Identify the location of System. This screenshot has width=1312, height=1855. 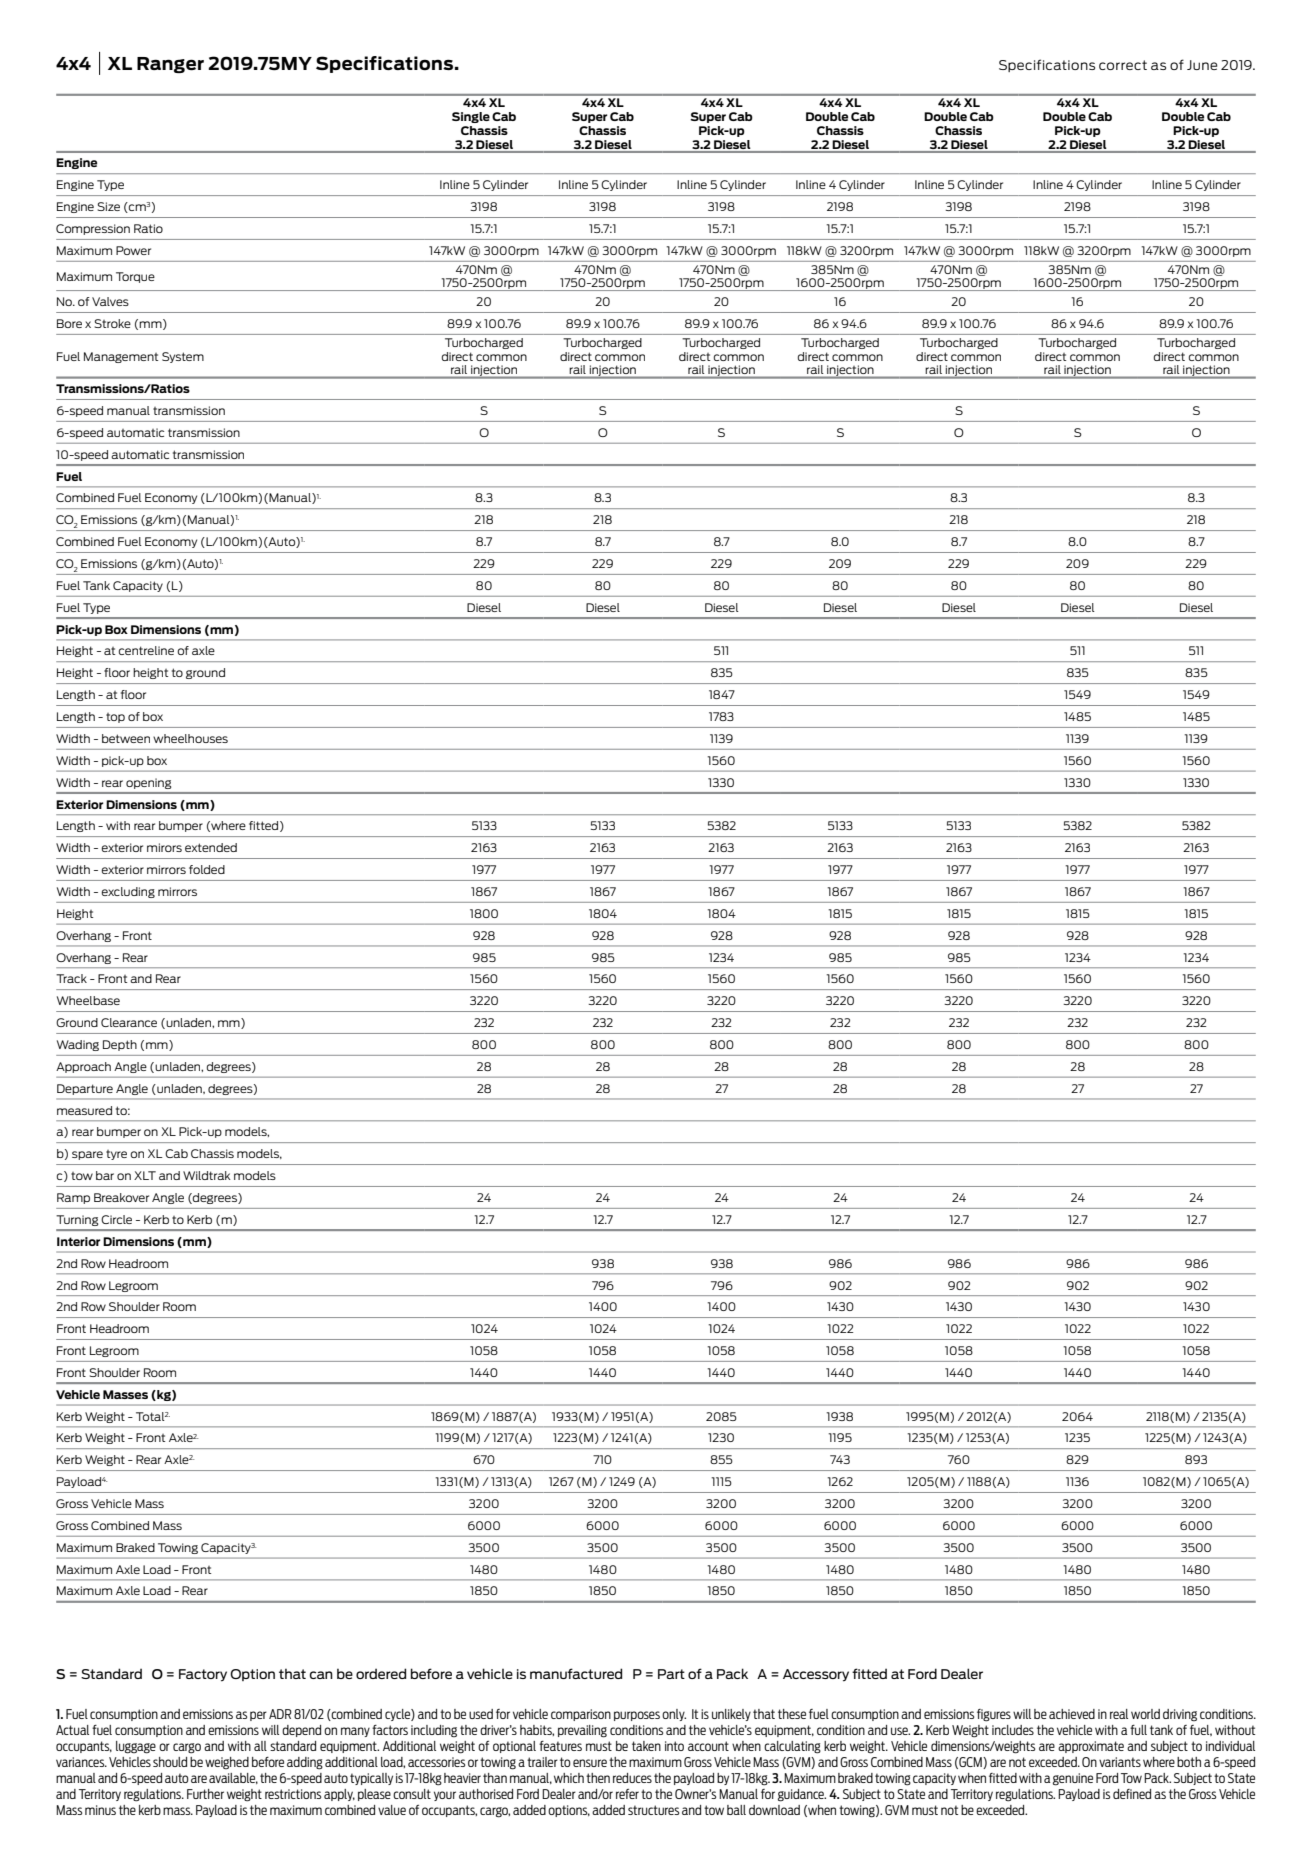
(183, 357).
